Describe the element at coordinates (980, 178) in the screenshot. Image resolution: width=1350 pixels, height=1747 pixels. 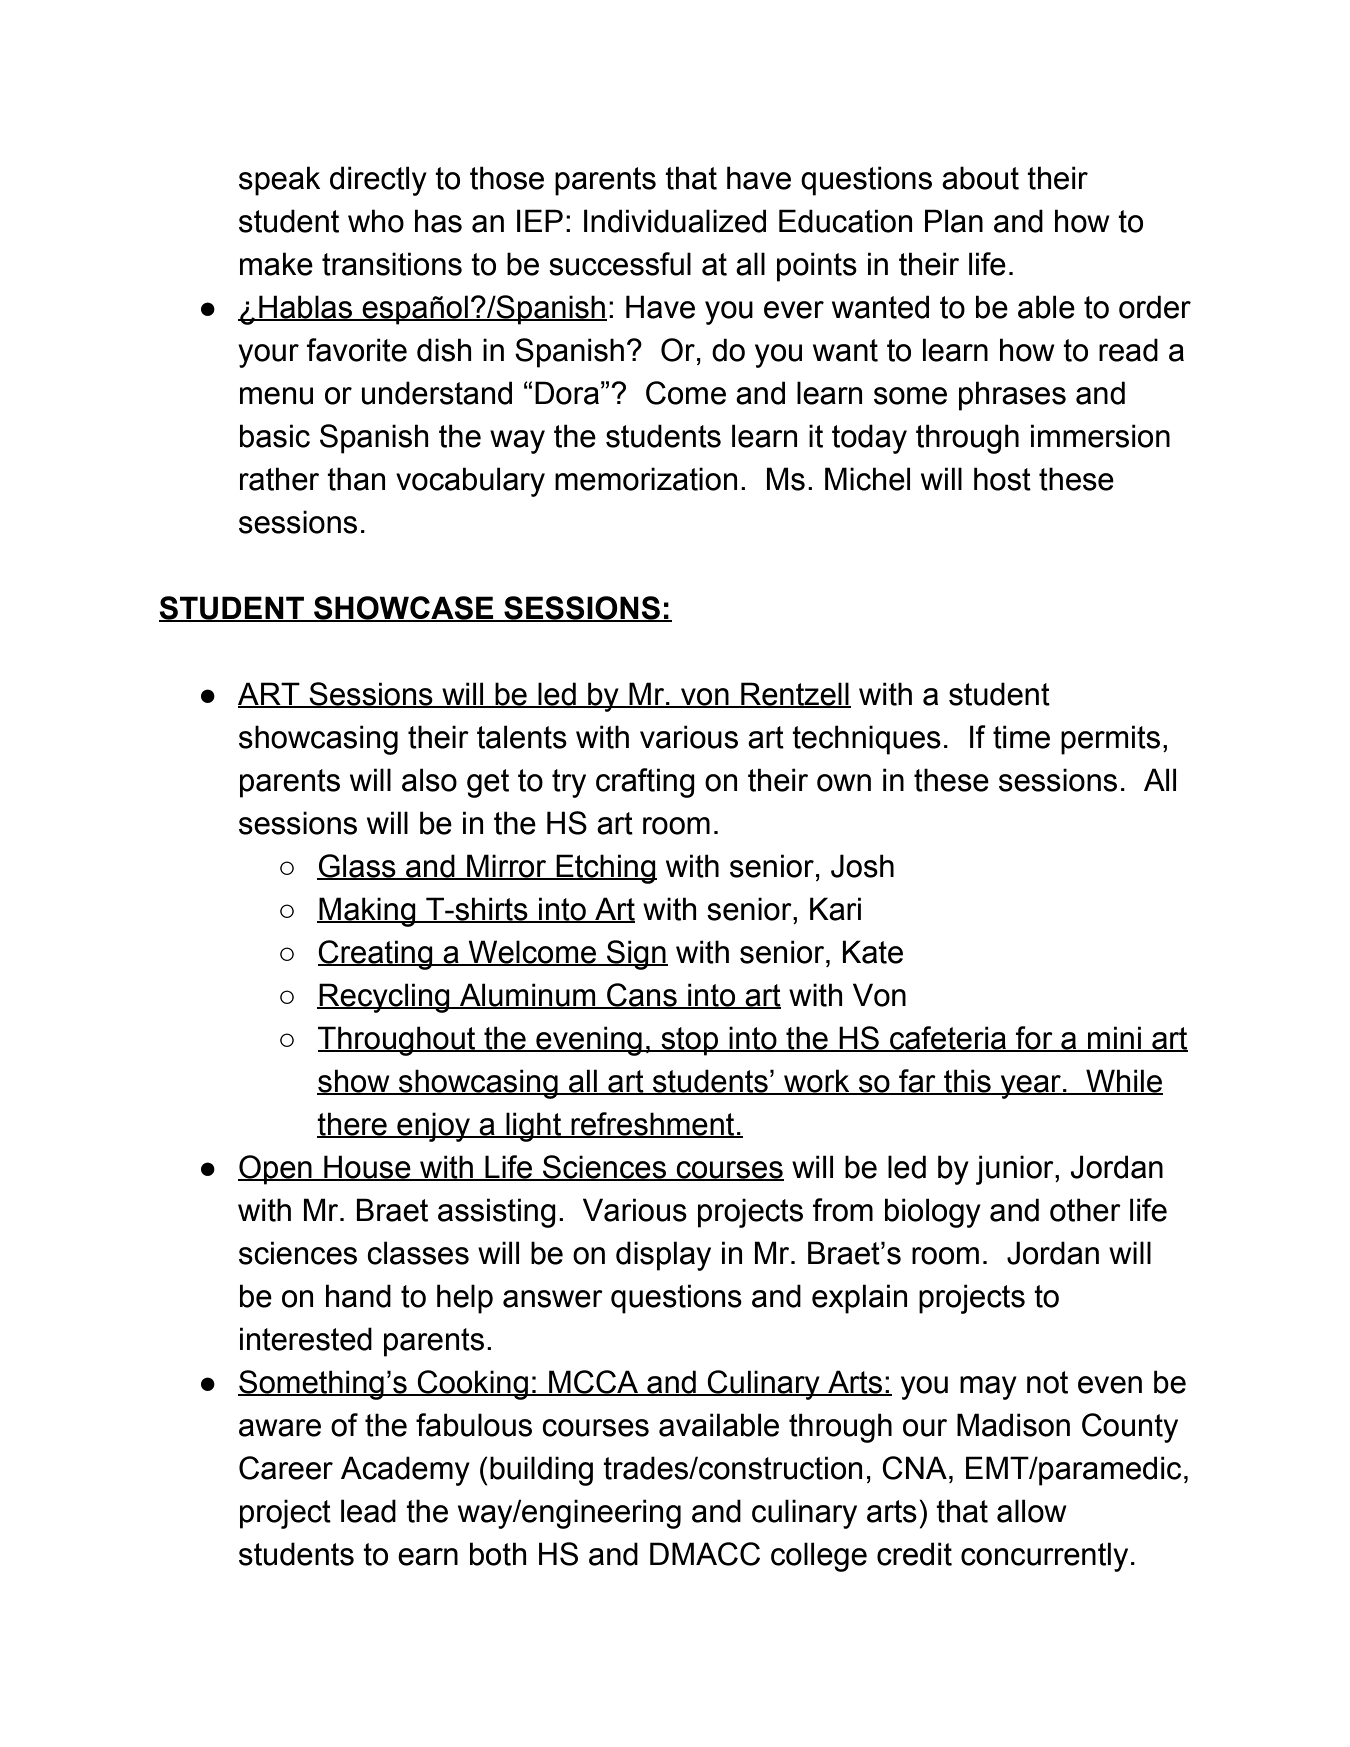
I see `about` at that location.
